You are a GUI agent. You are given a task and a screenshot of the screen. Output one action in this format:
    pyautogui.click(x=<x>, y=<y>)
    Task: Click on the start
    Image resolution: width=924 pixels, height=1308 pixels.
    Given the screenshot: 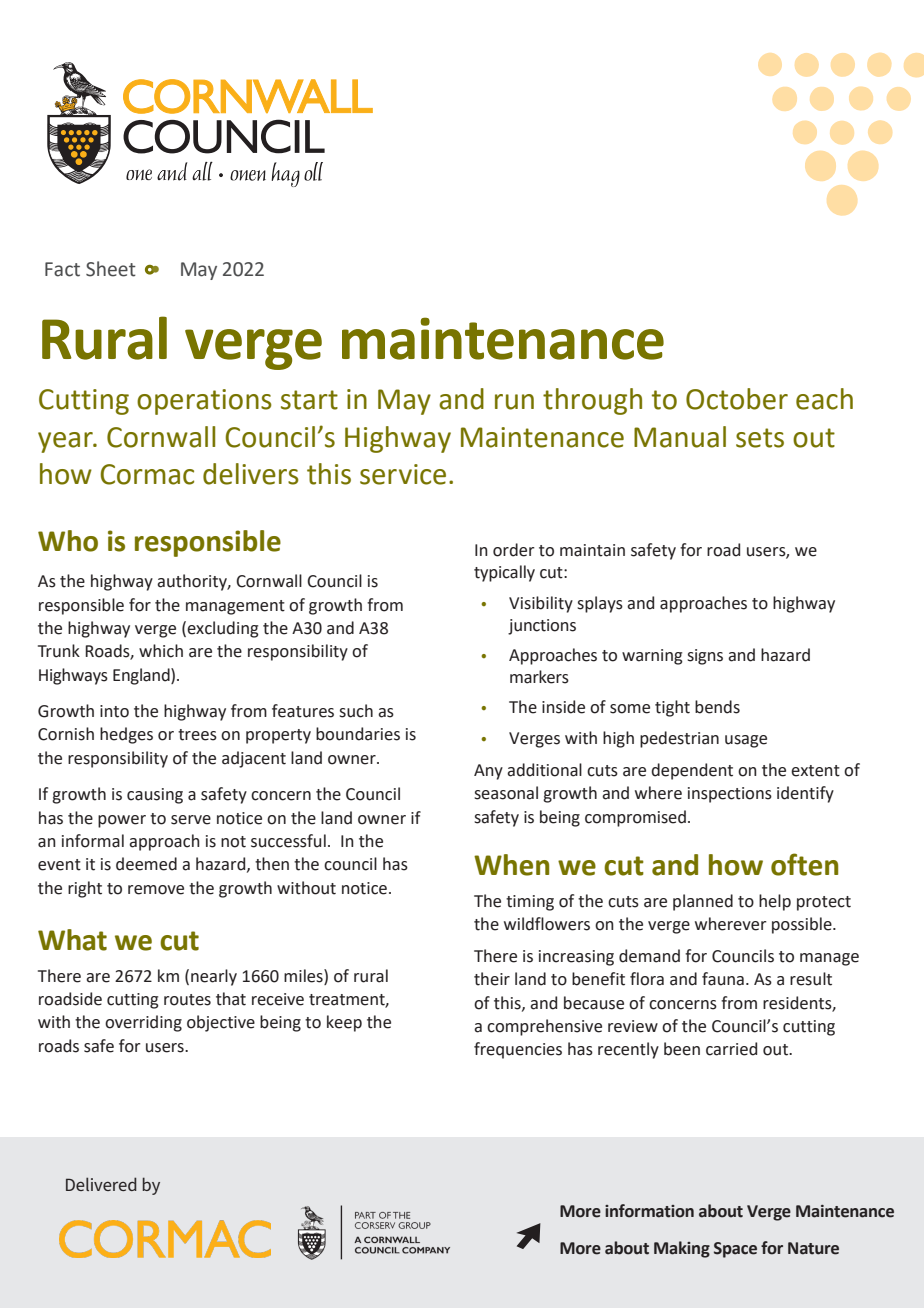 What is the action you would take?
    pyautogui.click(x=309, y=400)
